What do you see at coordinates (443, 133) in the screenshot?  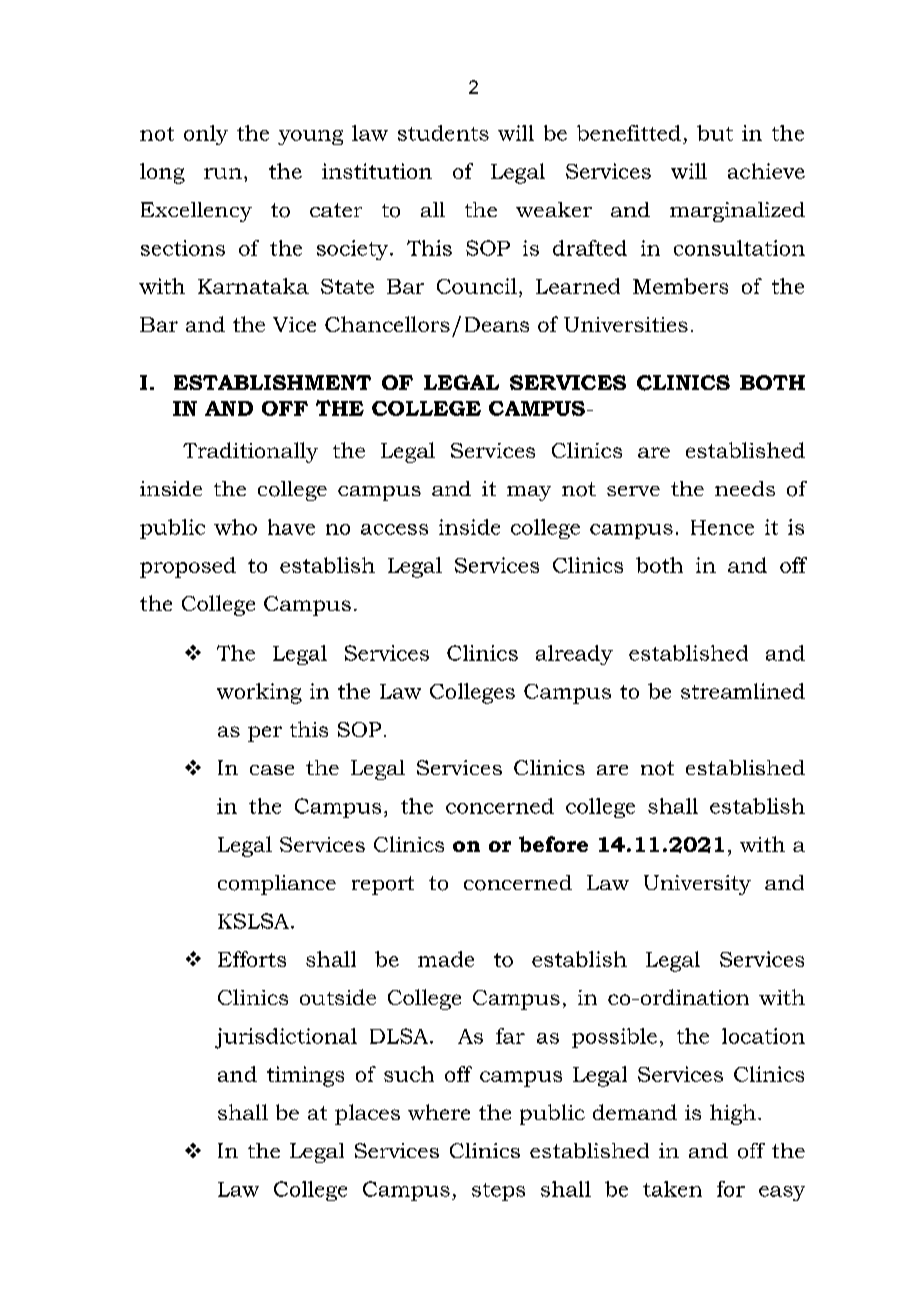 I see `students` at bounding box center [443, 133].
